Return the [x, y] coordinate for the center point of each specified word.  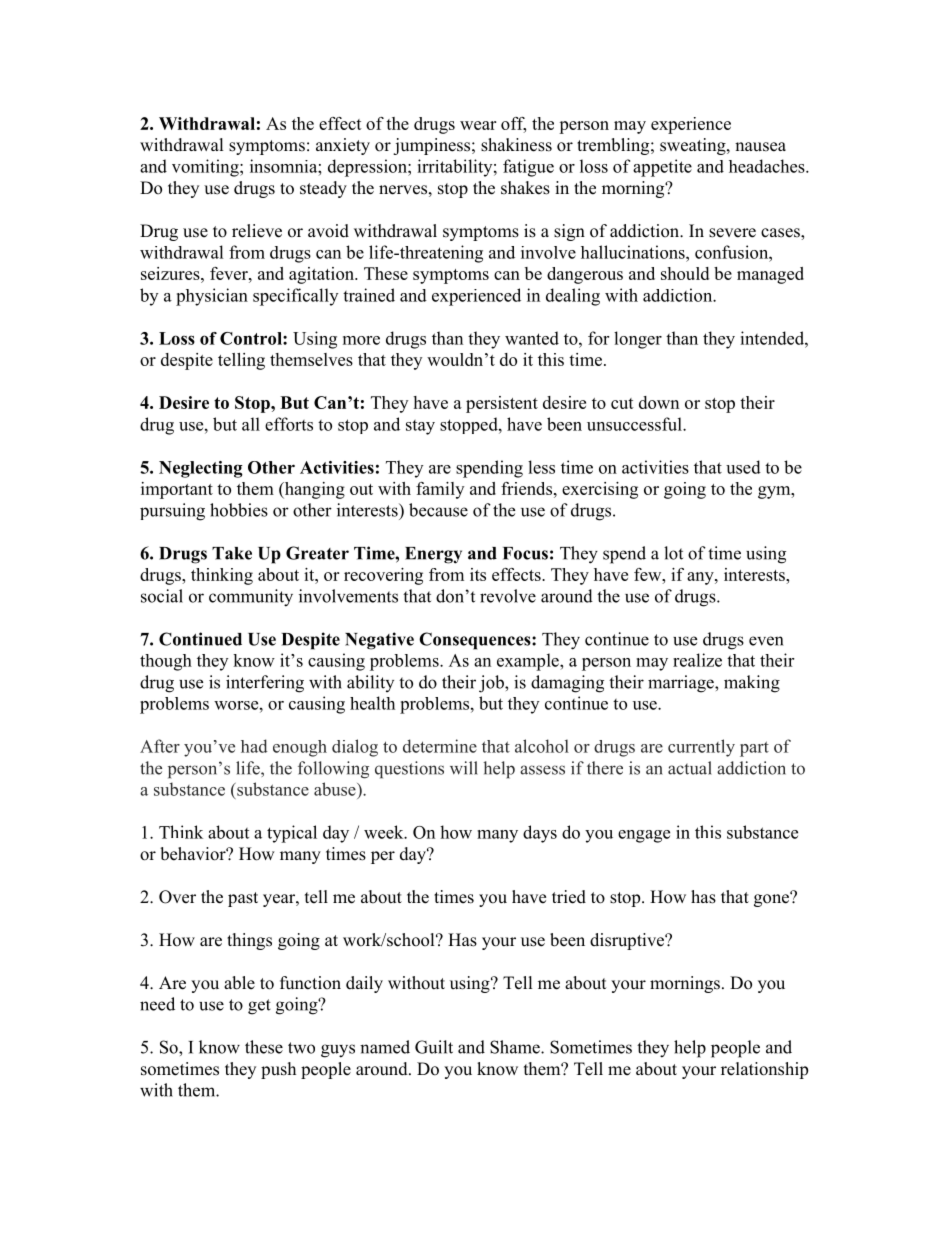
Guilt [434, 1047]
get [259, 1007]
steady [323, 189]
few [649, 574]
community [251, 598]
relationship [764, 1070]
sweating [694, 146]
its [478, 574]
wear [478, 125]
